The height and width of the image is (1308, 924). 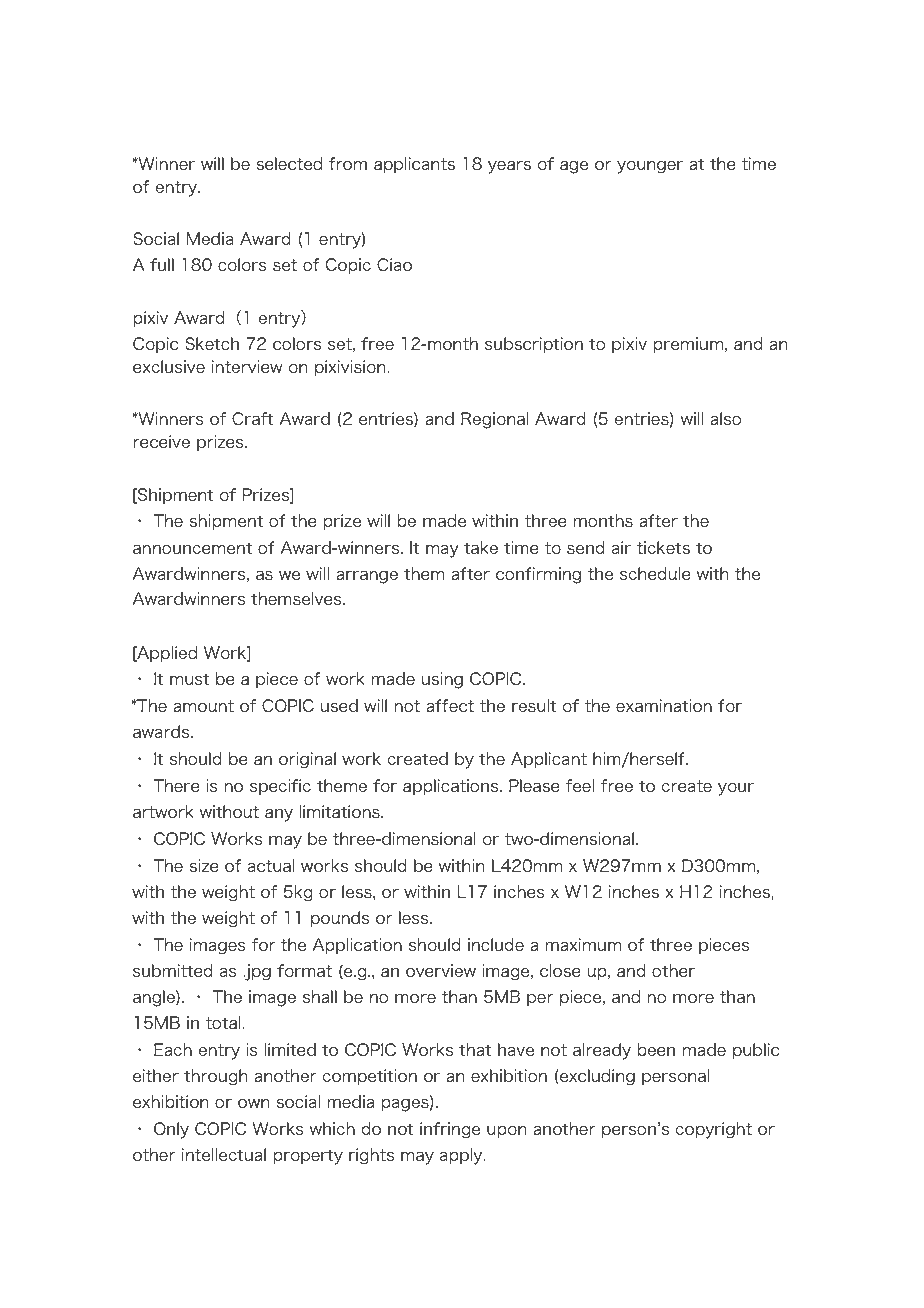 I want to click on must, so click(x=189, y=679).
